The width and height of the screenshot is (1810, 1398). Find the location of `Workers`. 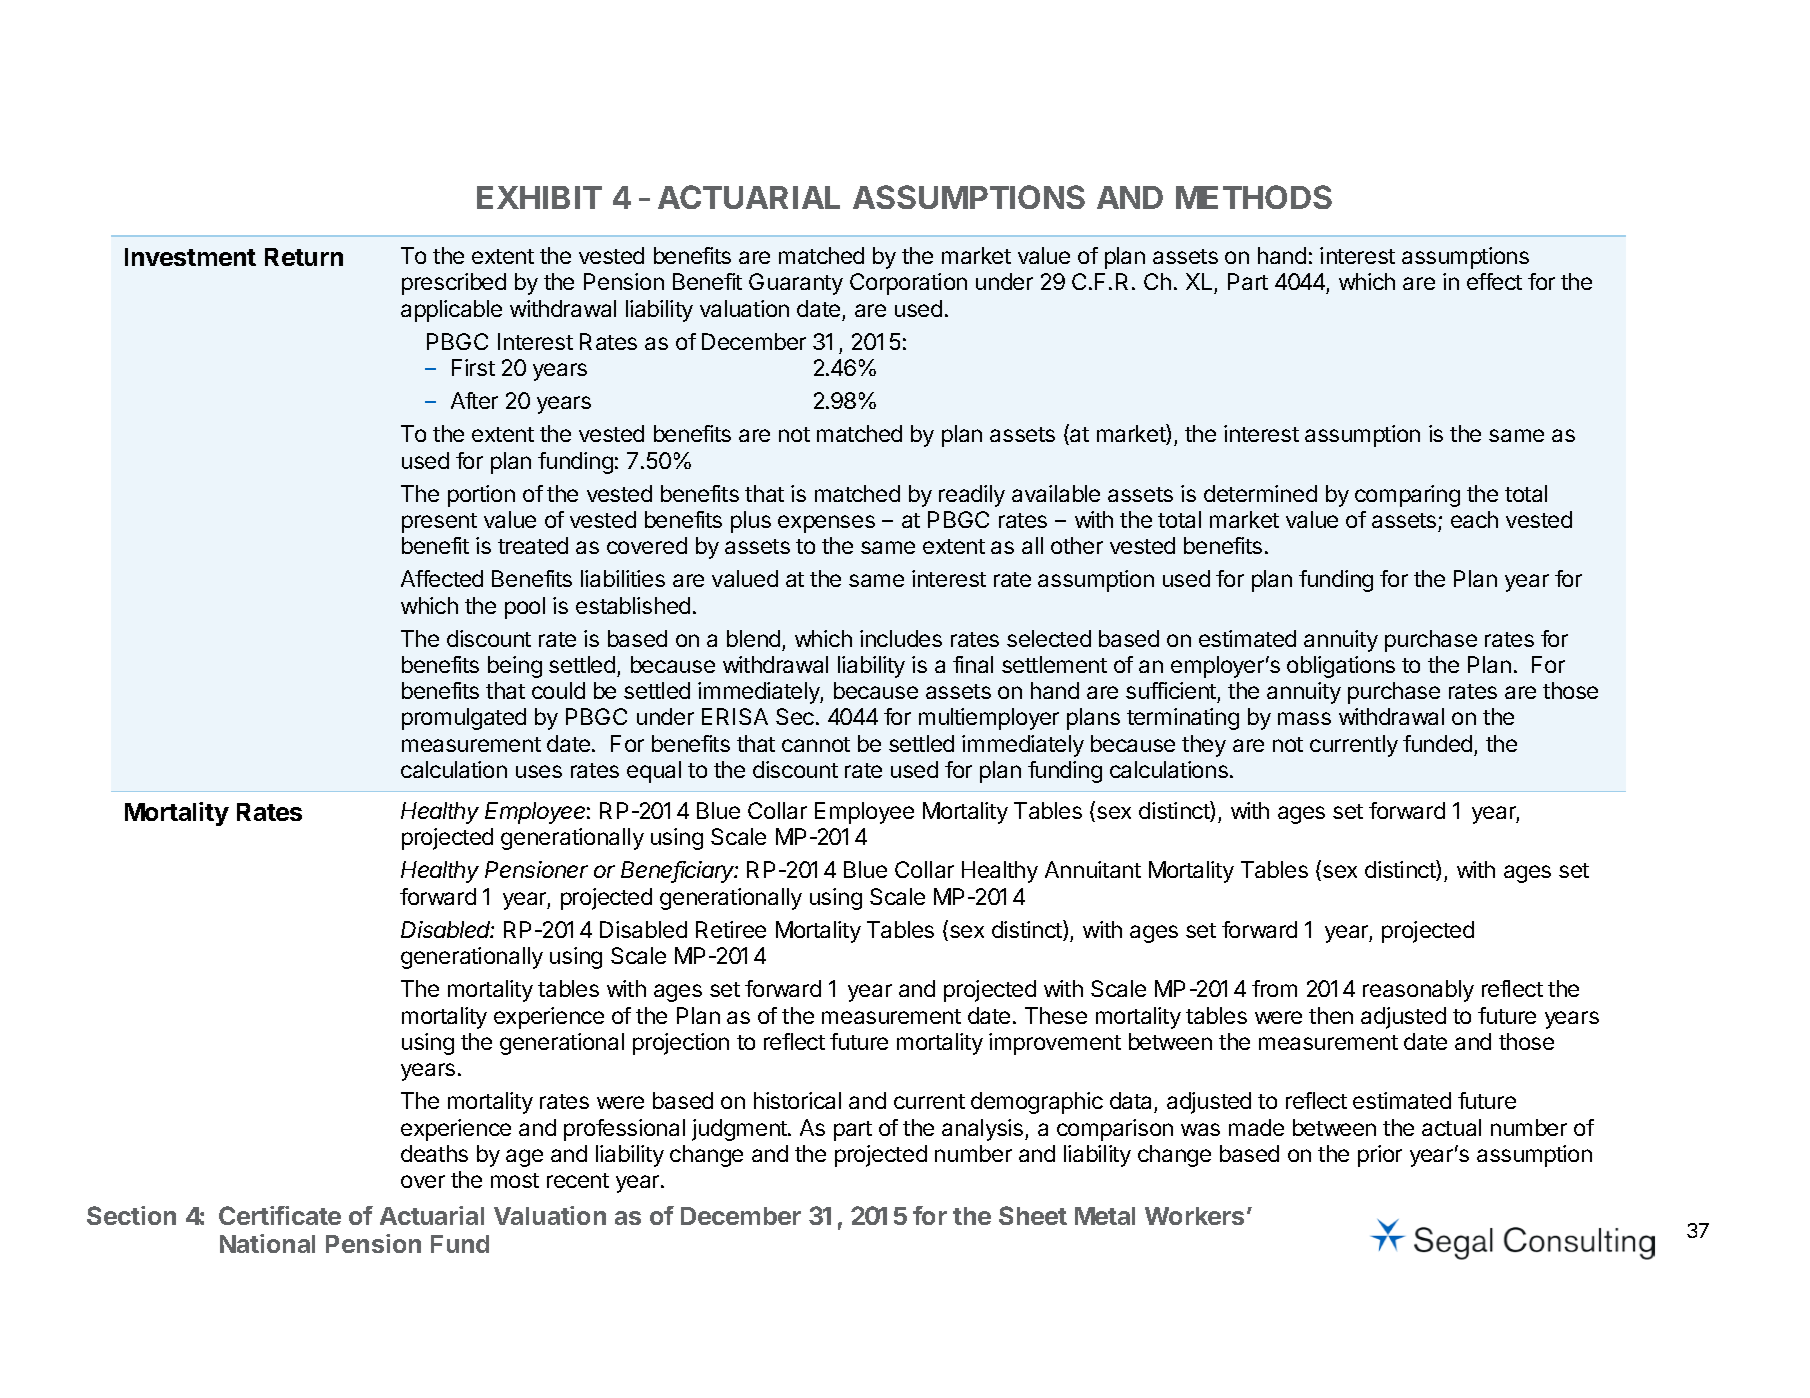

Workers is located at coordinates (1194, 1216).
